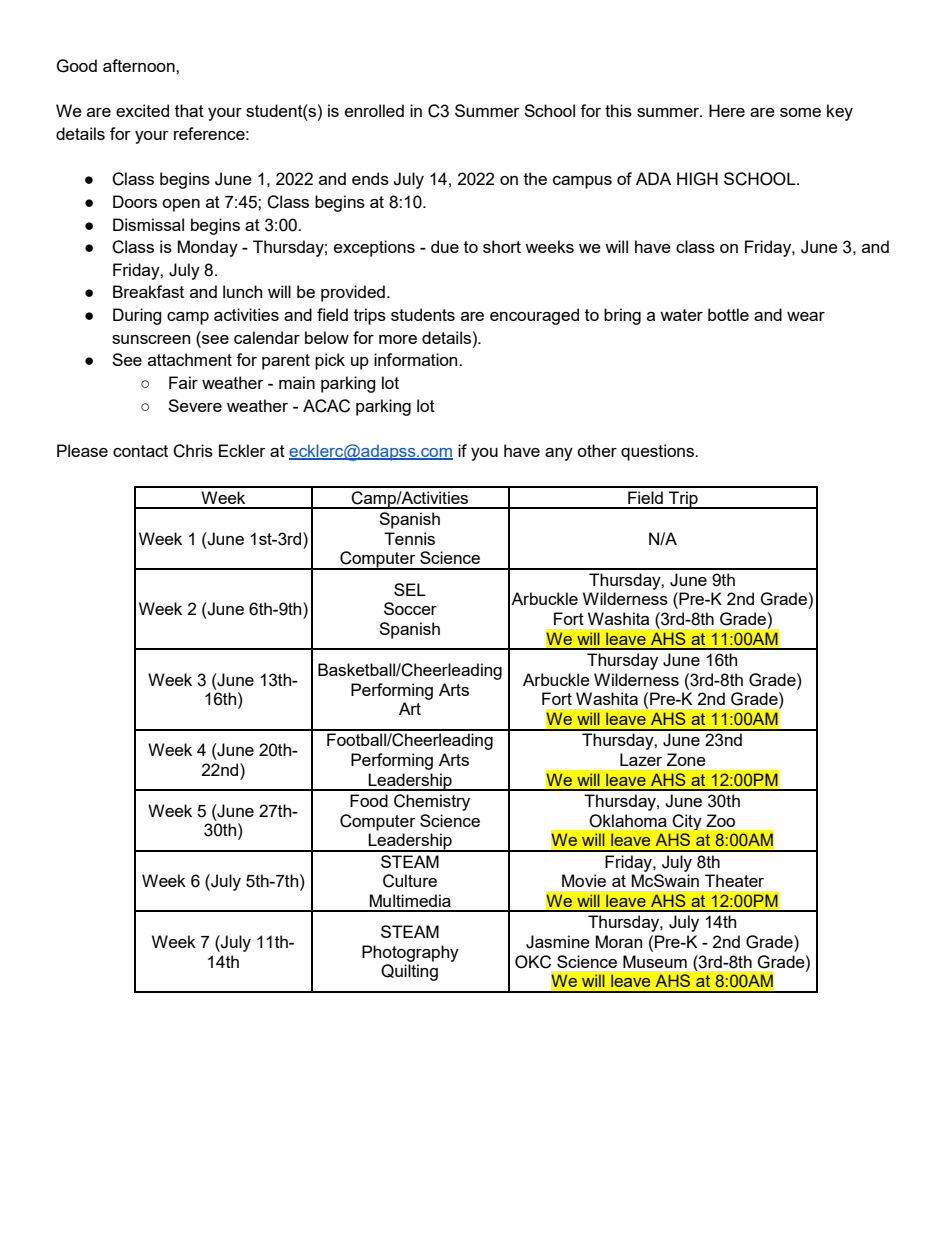  I want to click on Quilting, so click(409, 972).
